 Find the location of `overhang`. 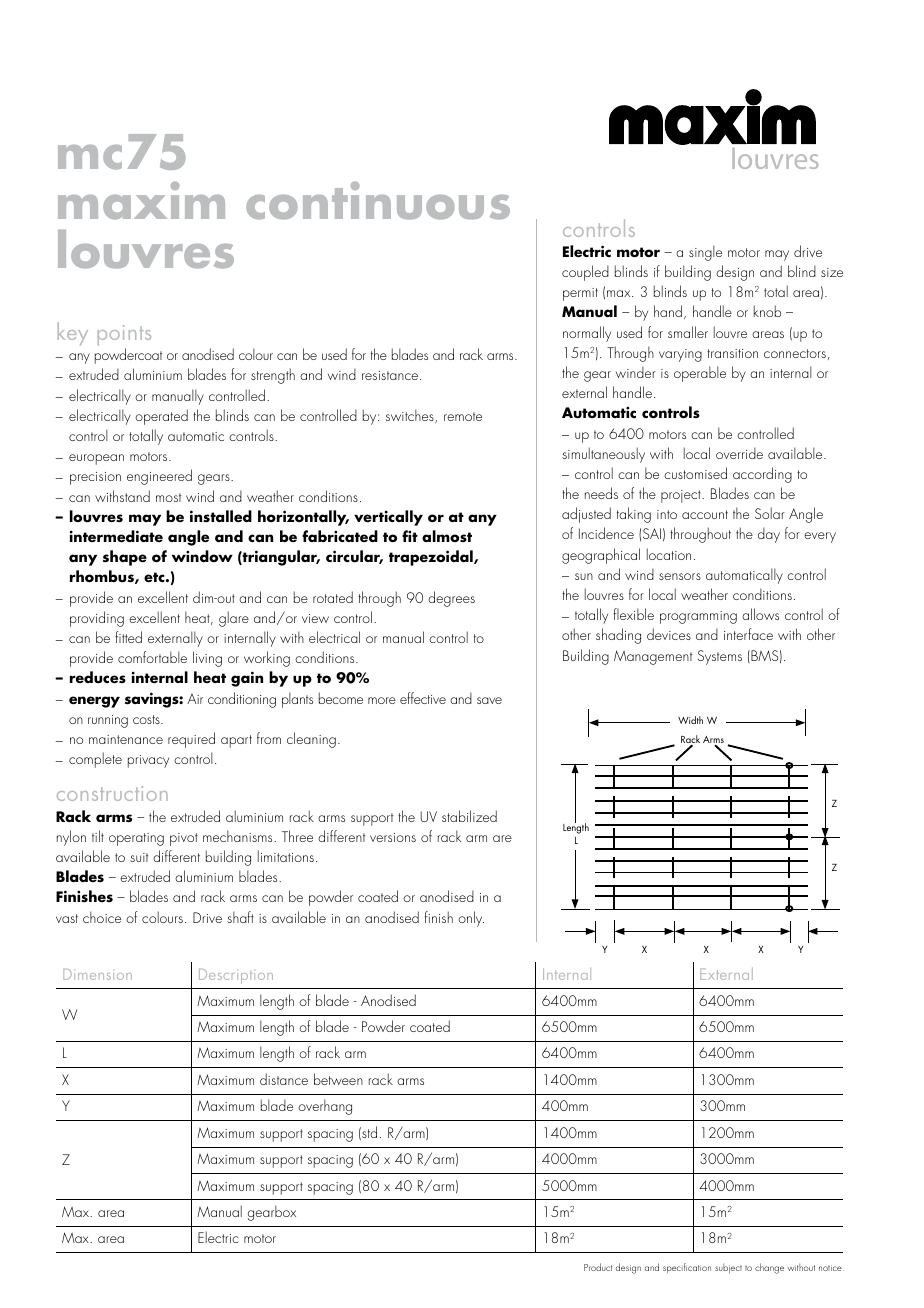

overhang is located at coordinates (325, 1107).
